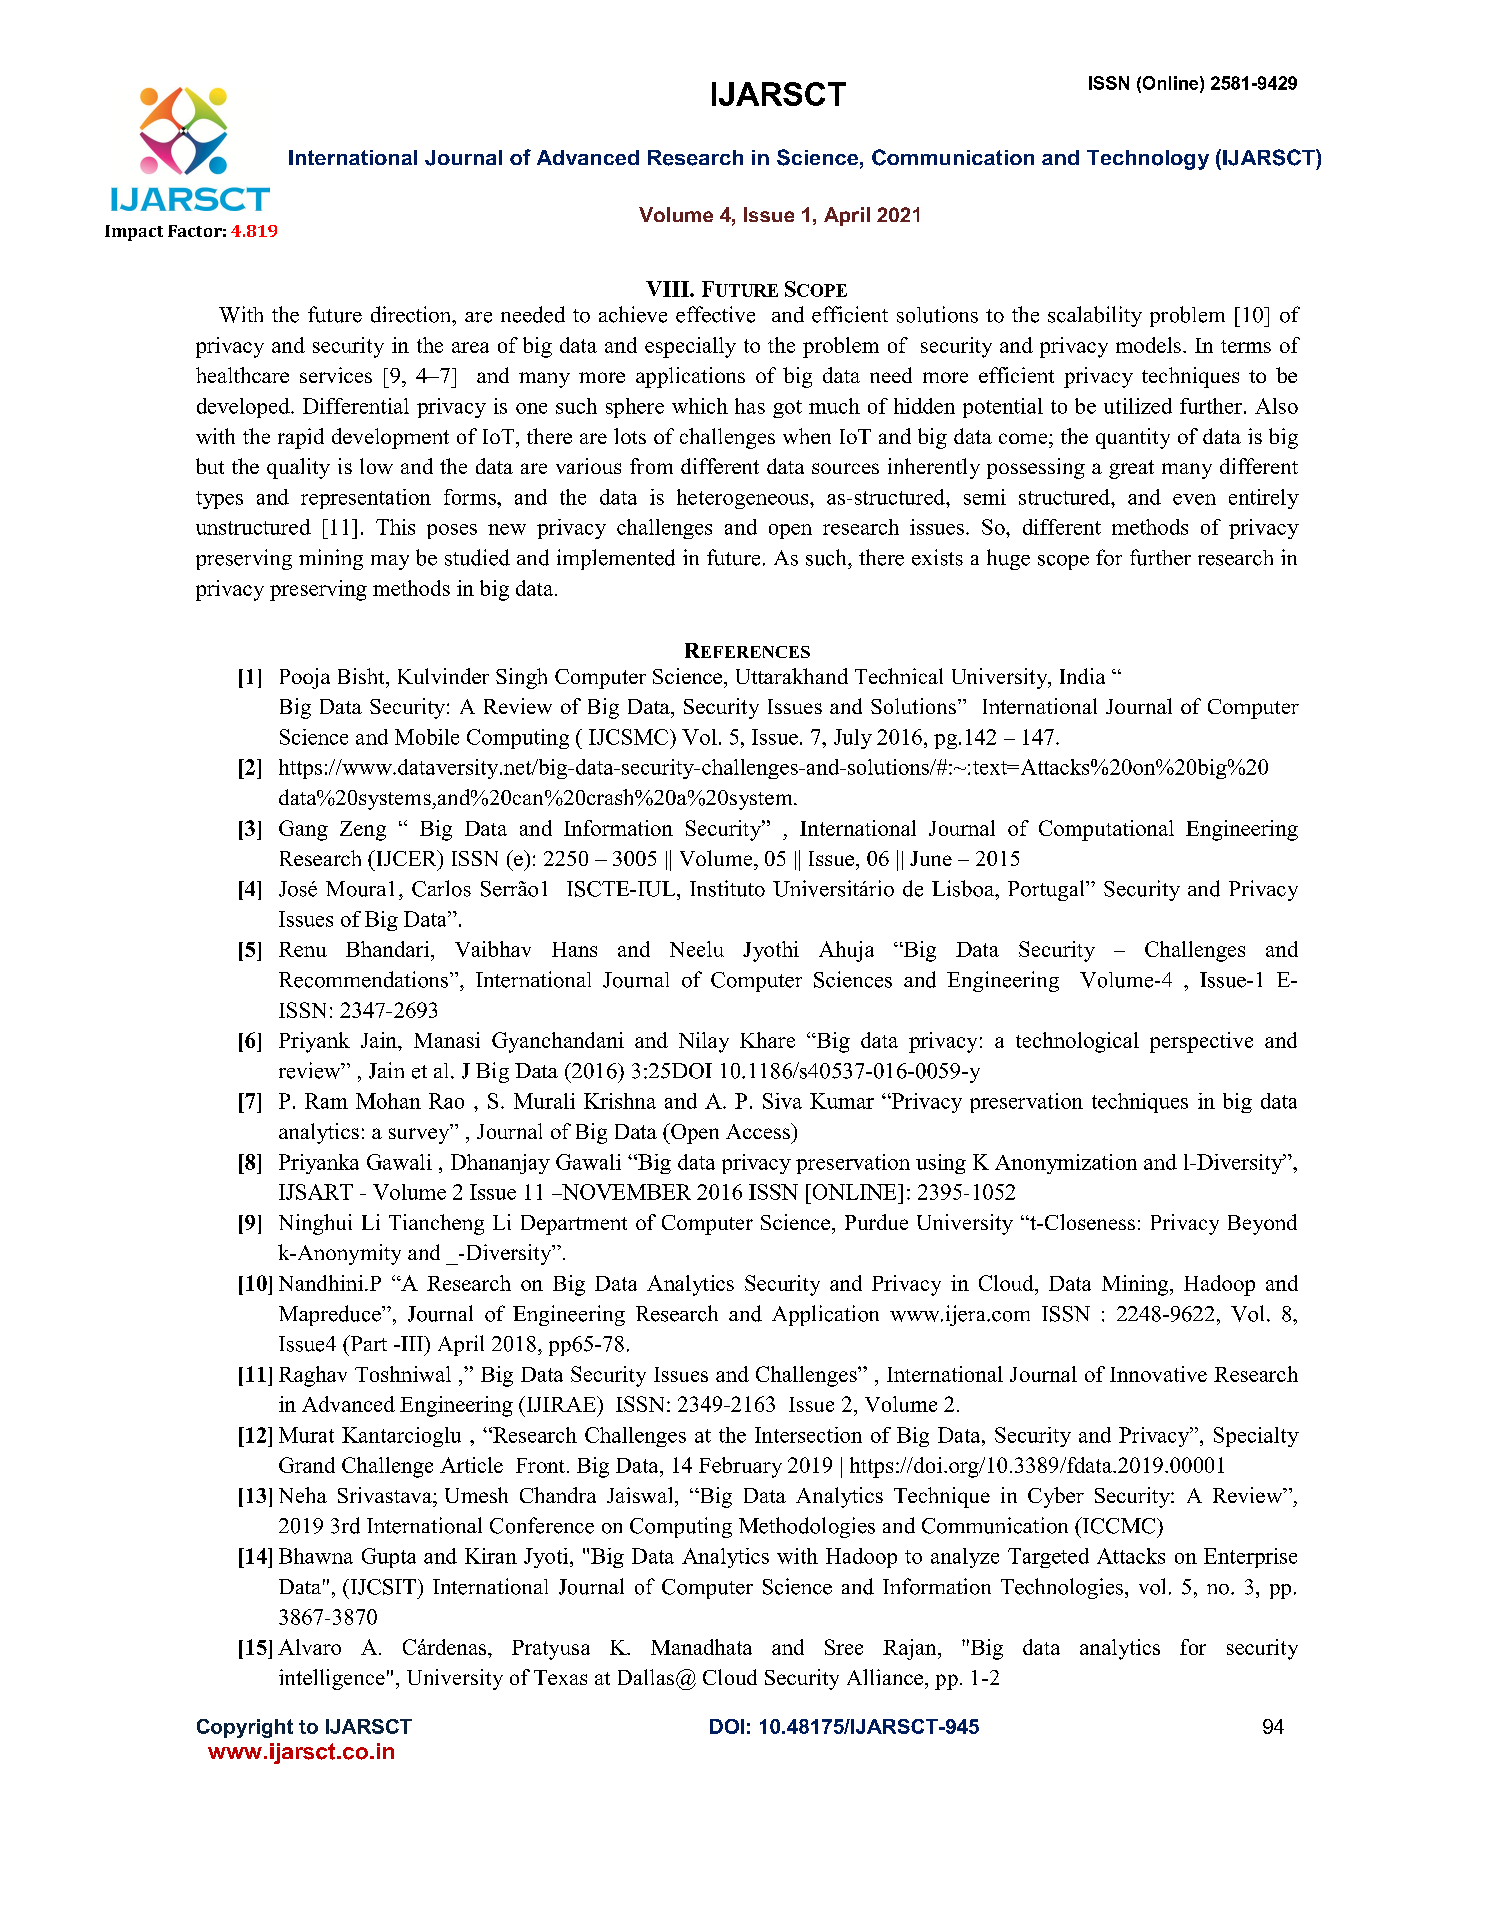  Describe the element at coordinates (134, 233) in the screenshot. I see `Impact` at that location.
